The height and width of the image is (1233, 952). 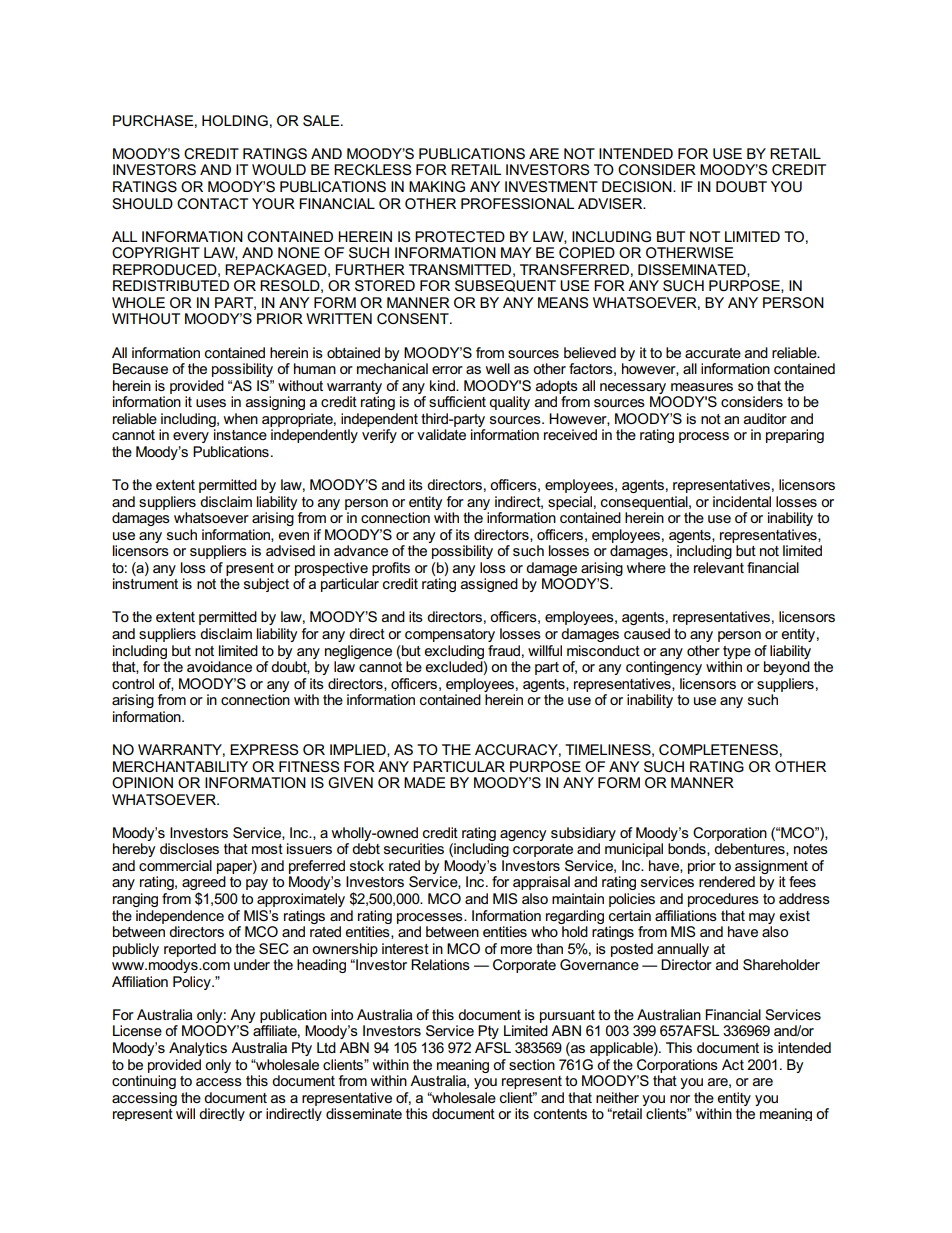 I want to click on MAKING, so click(x=437, y=186).
